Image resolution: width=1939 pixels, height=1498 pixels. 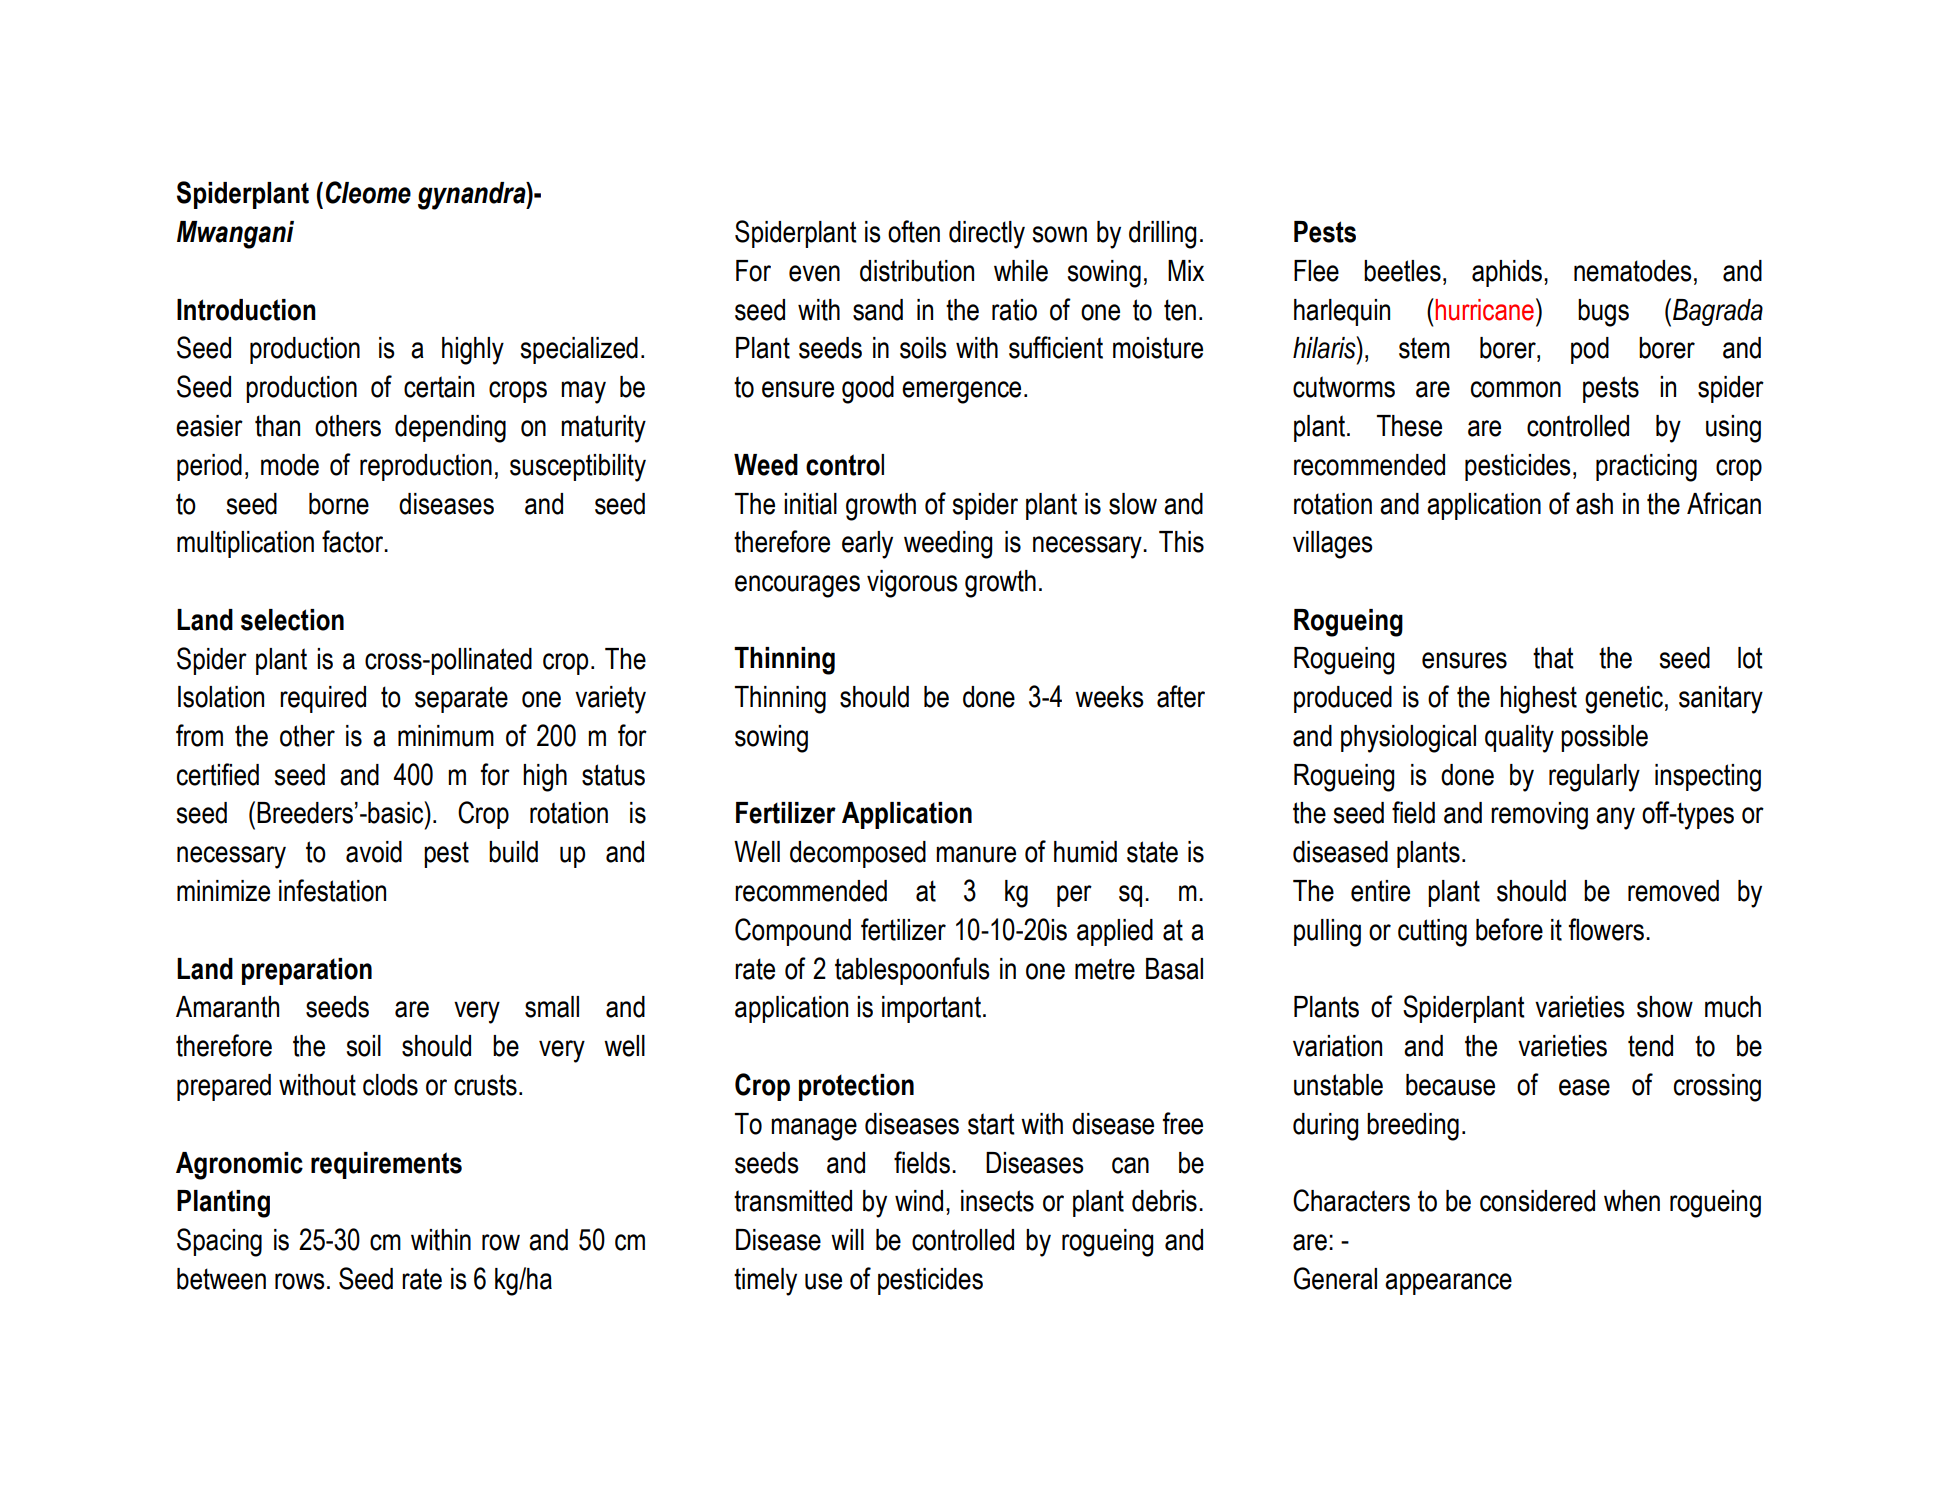 What do you see at coordinates (867, 545) in the screenshot?
I see `early` at bounding box center [867, 545].
